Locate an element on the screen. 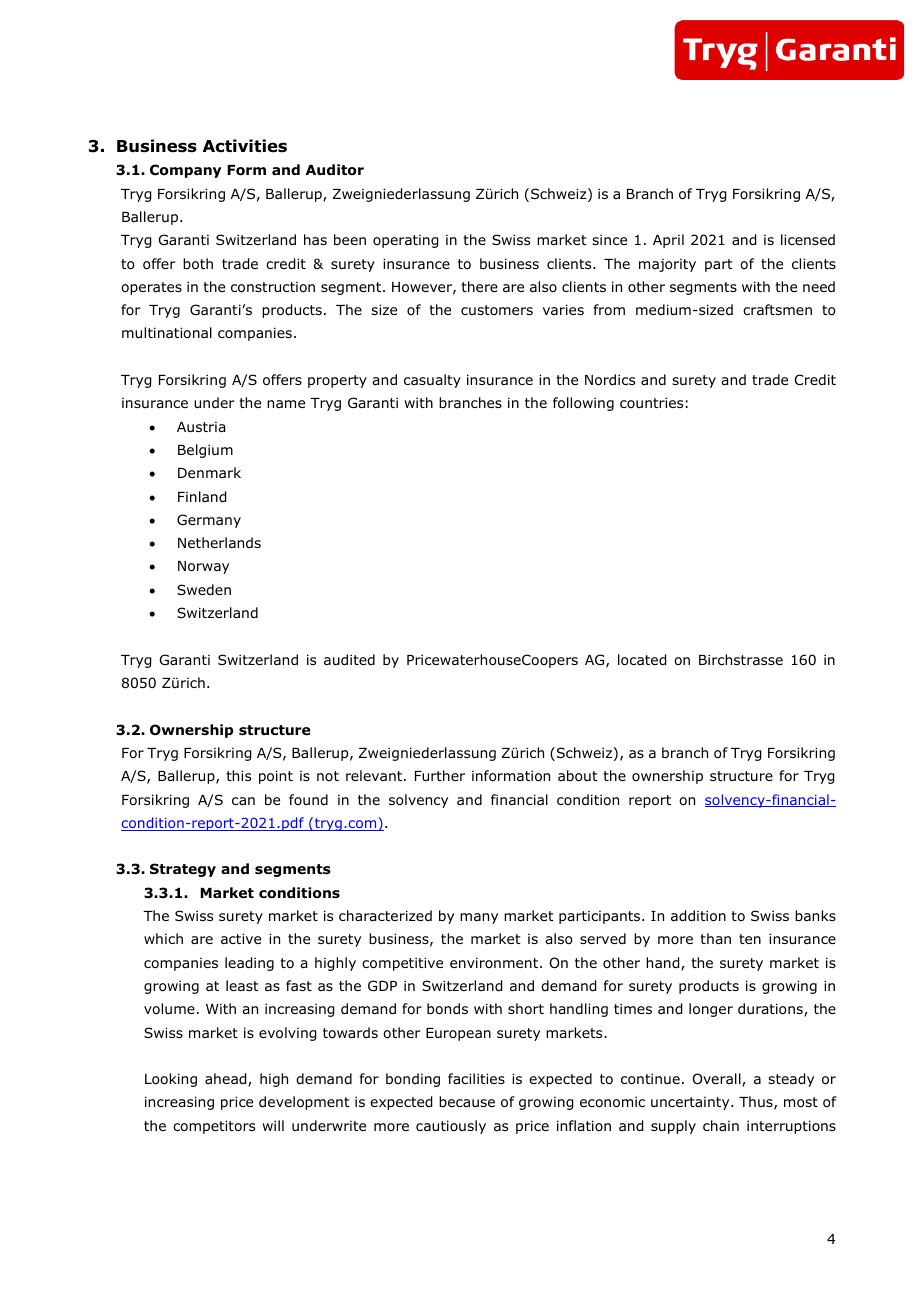 This screenshot has width=924, height=1308. countries is located at coordinates (651, 402).
